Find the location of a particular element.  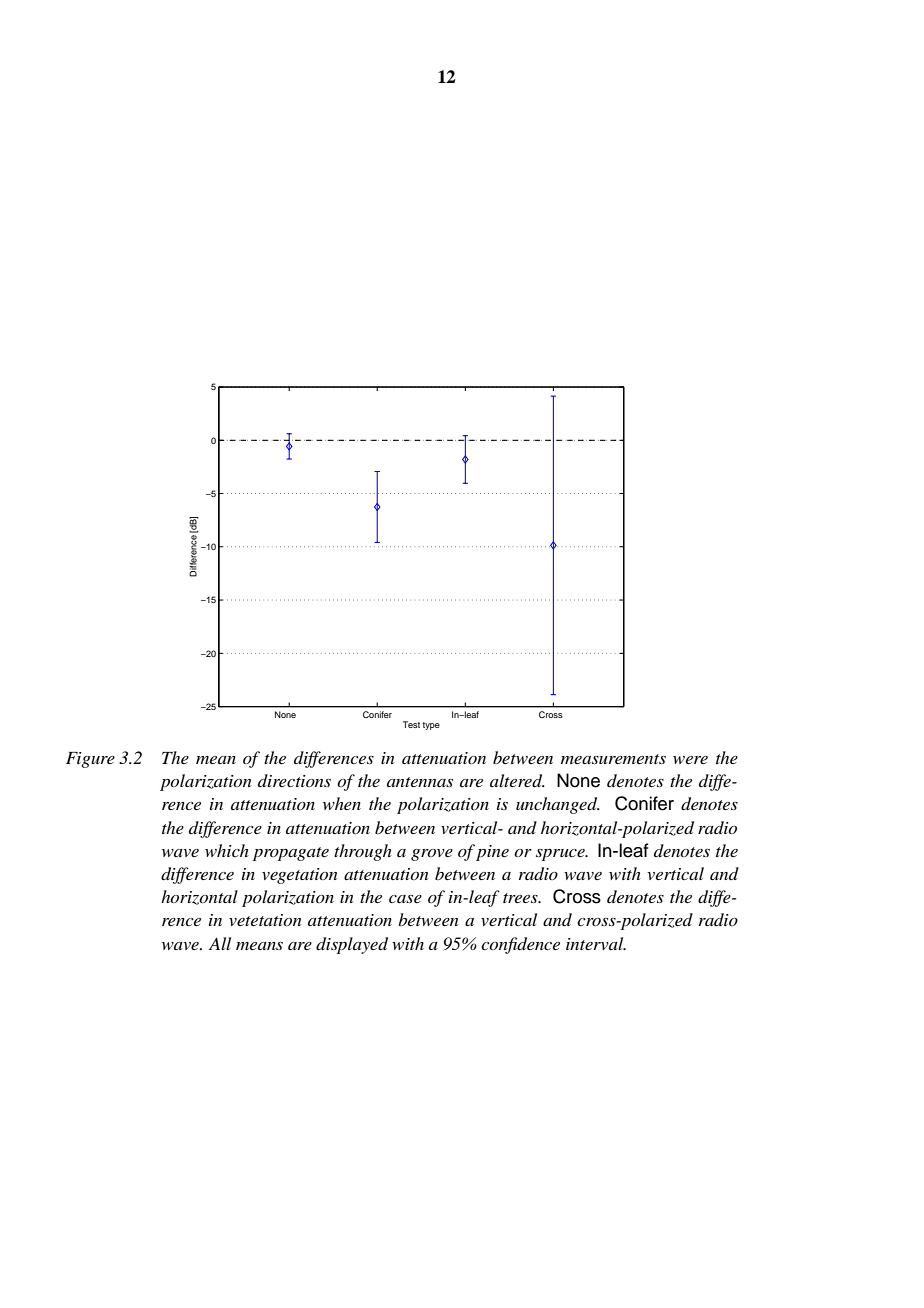

pine is located at coordinates (492, 853).
